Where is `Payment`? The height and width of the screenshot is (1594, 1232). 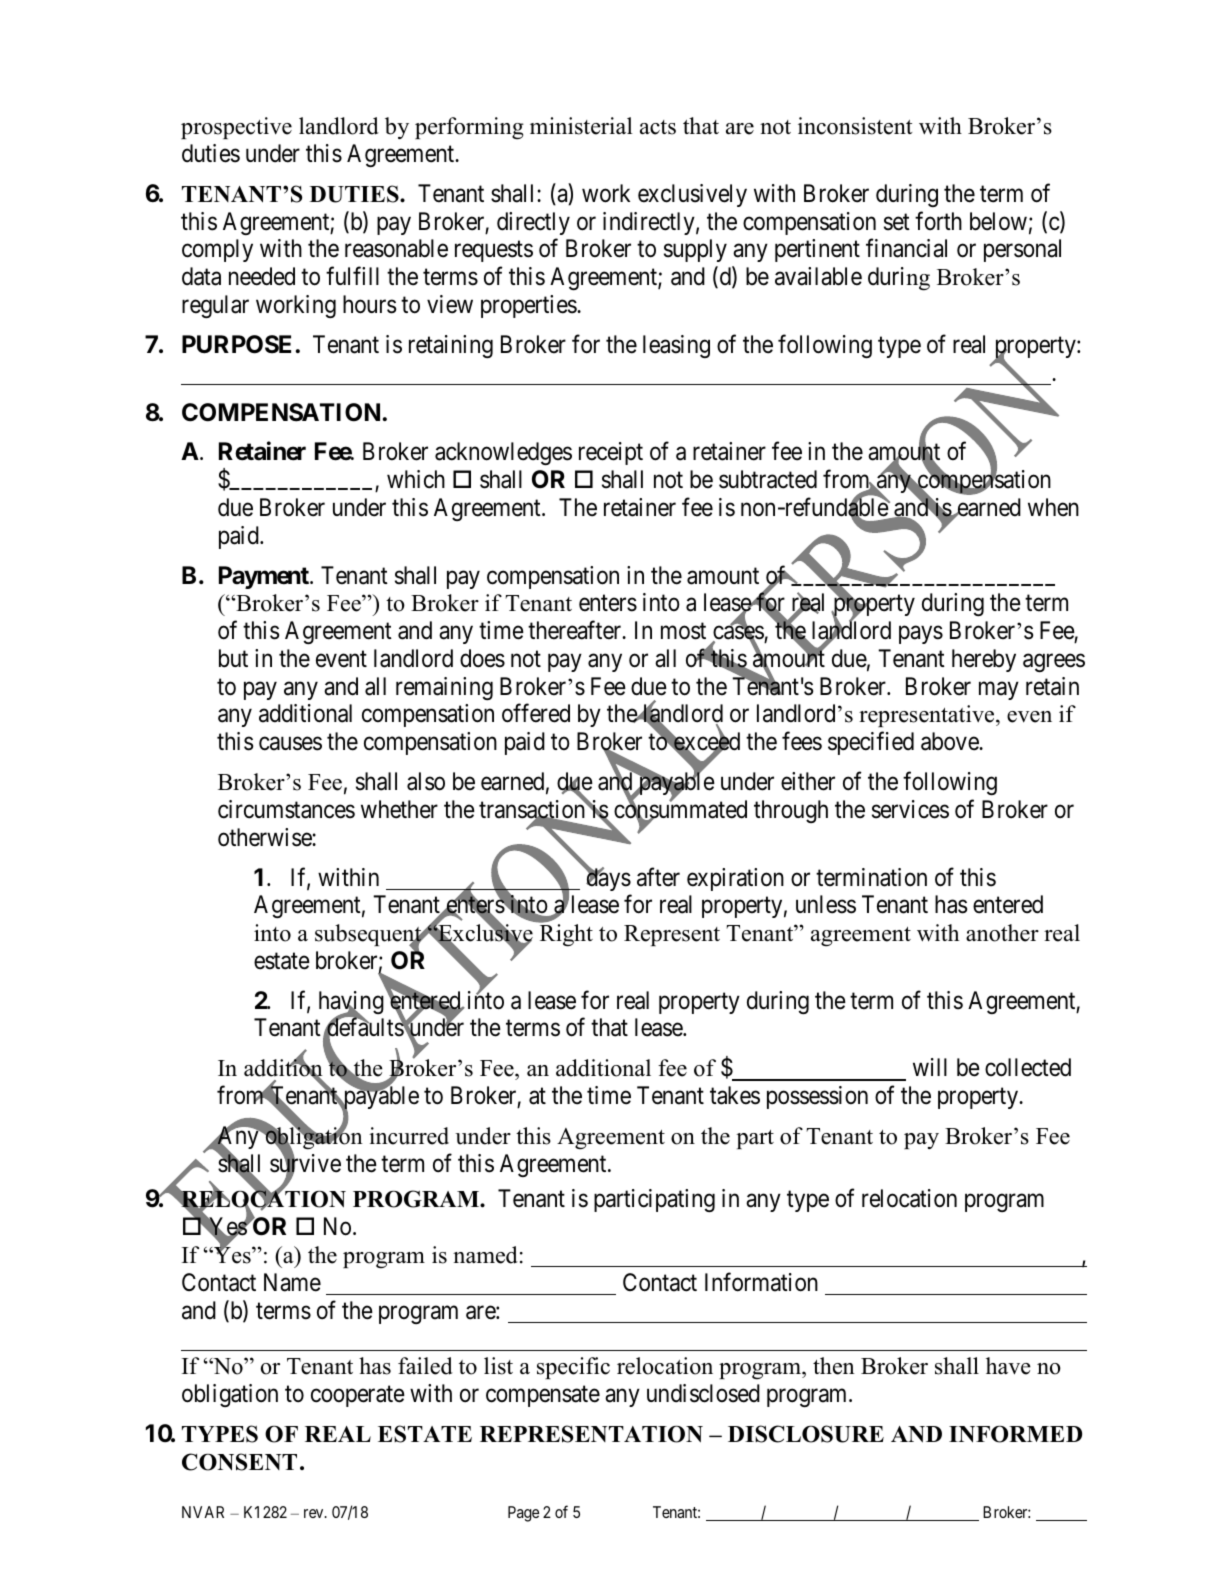
Payment is located at coordinates (265, 577).
